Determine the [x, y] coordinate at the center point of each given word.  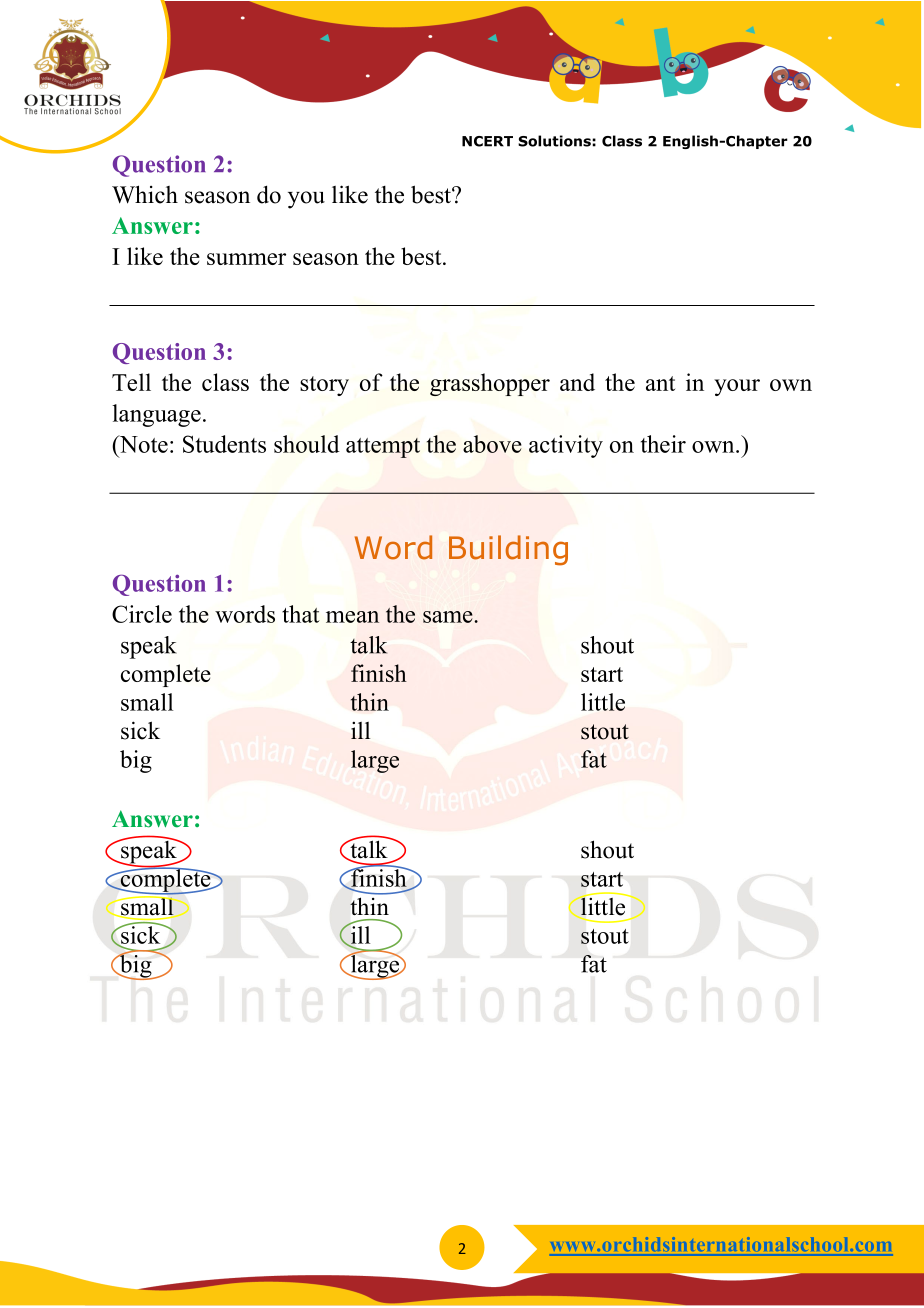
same [449, 617]
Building [508, 550]
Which [145, 194]
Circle [142, 614]
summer [246, 259]
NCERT [487, 141]
